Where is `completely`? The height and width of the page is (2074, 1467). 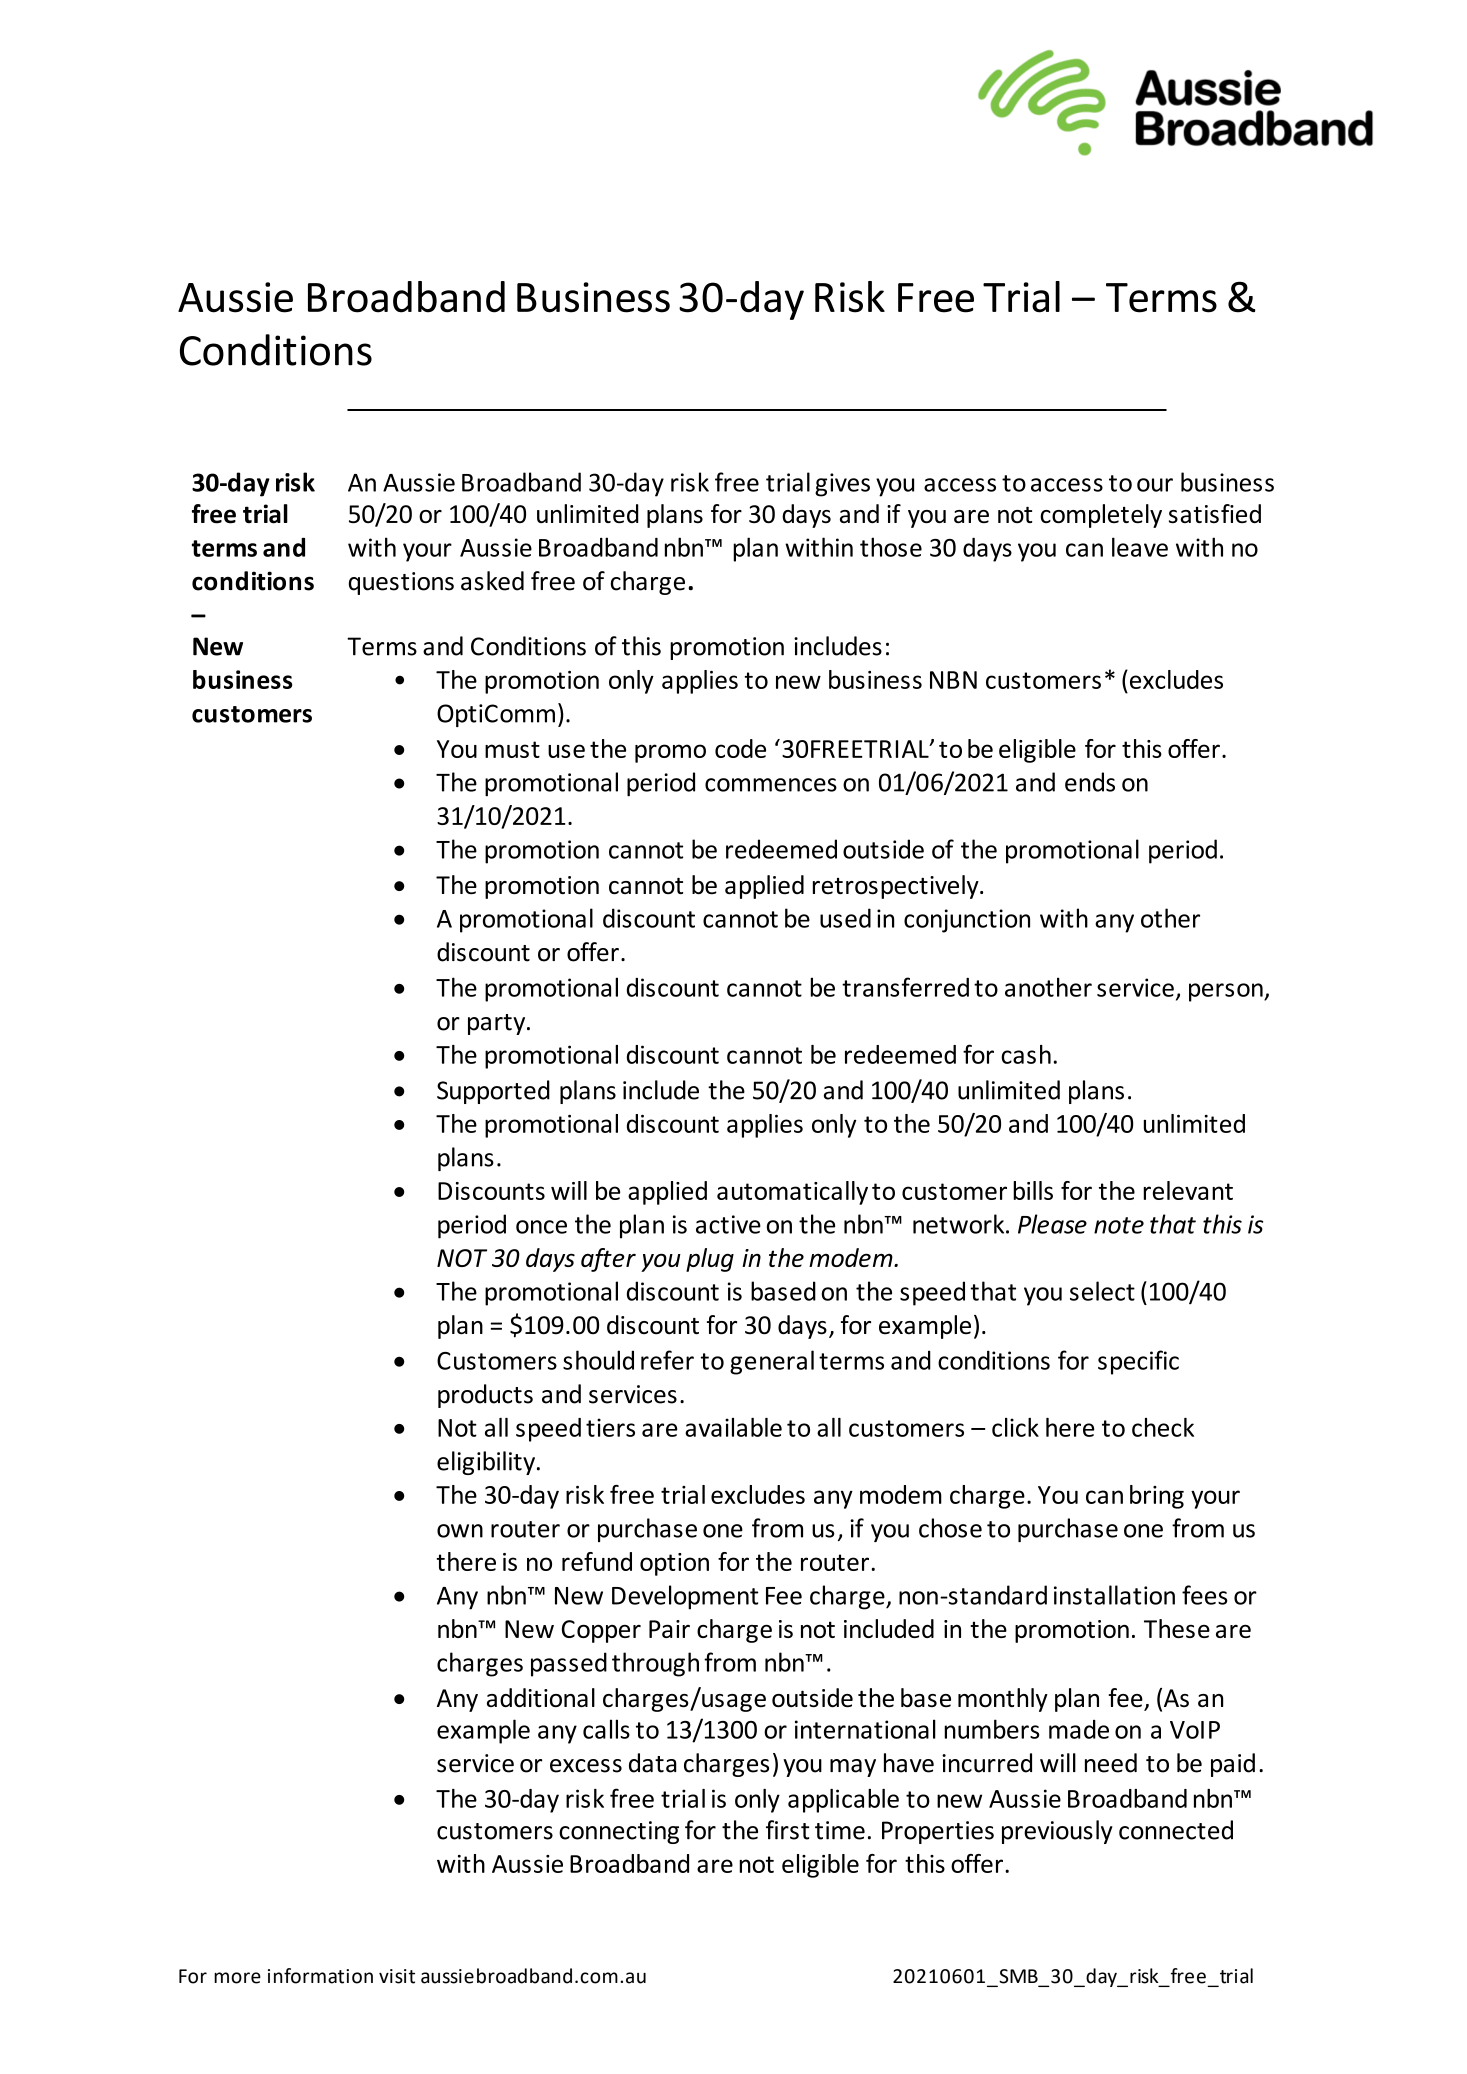 completely is located at coordinates (1101, 516).
